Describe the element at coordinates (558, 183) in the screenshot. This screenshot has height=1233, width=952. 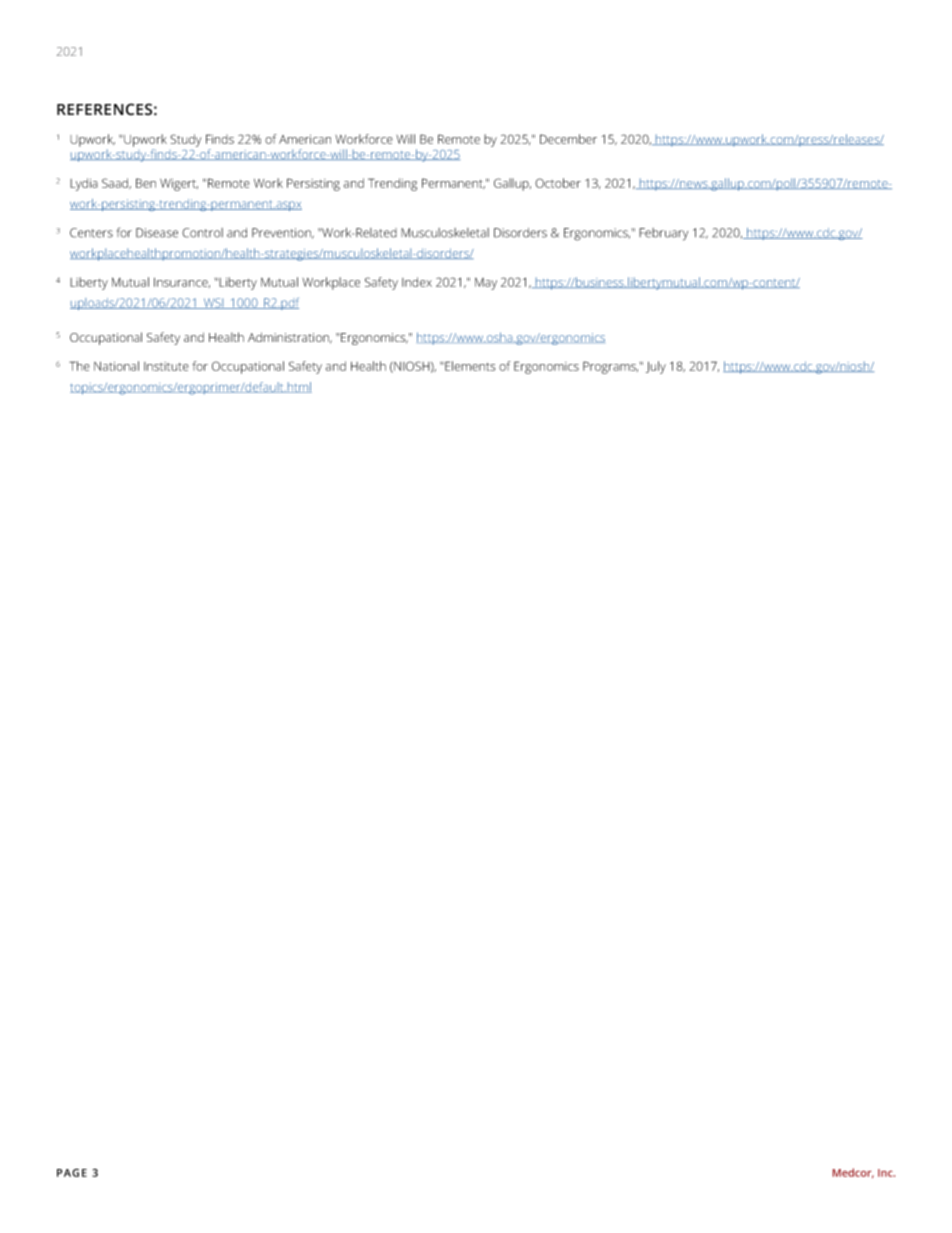
I see `October` at that location.
